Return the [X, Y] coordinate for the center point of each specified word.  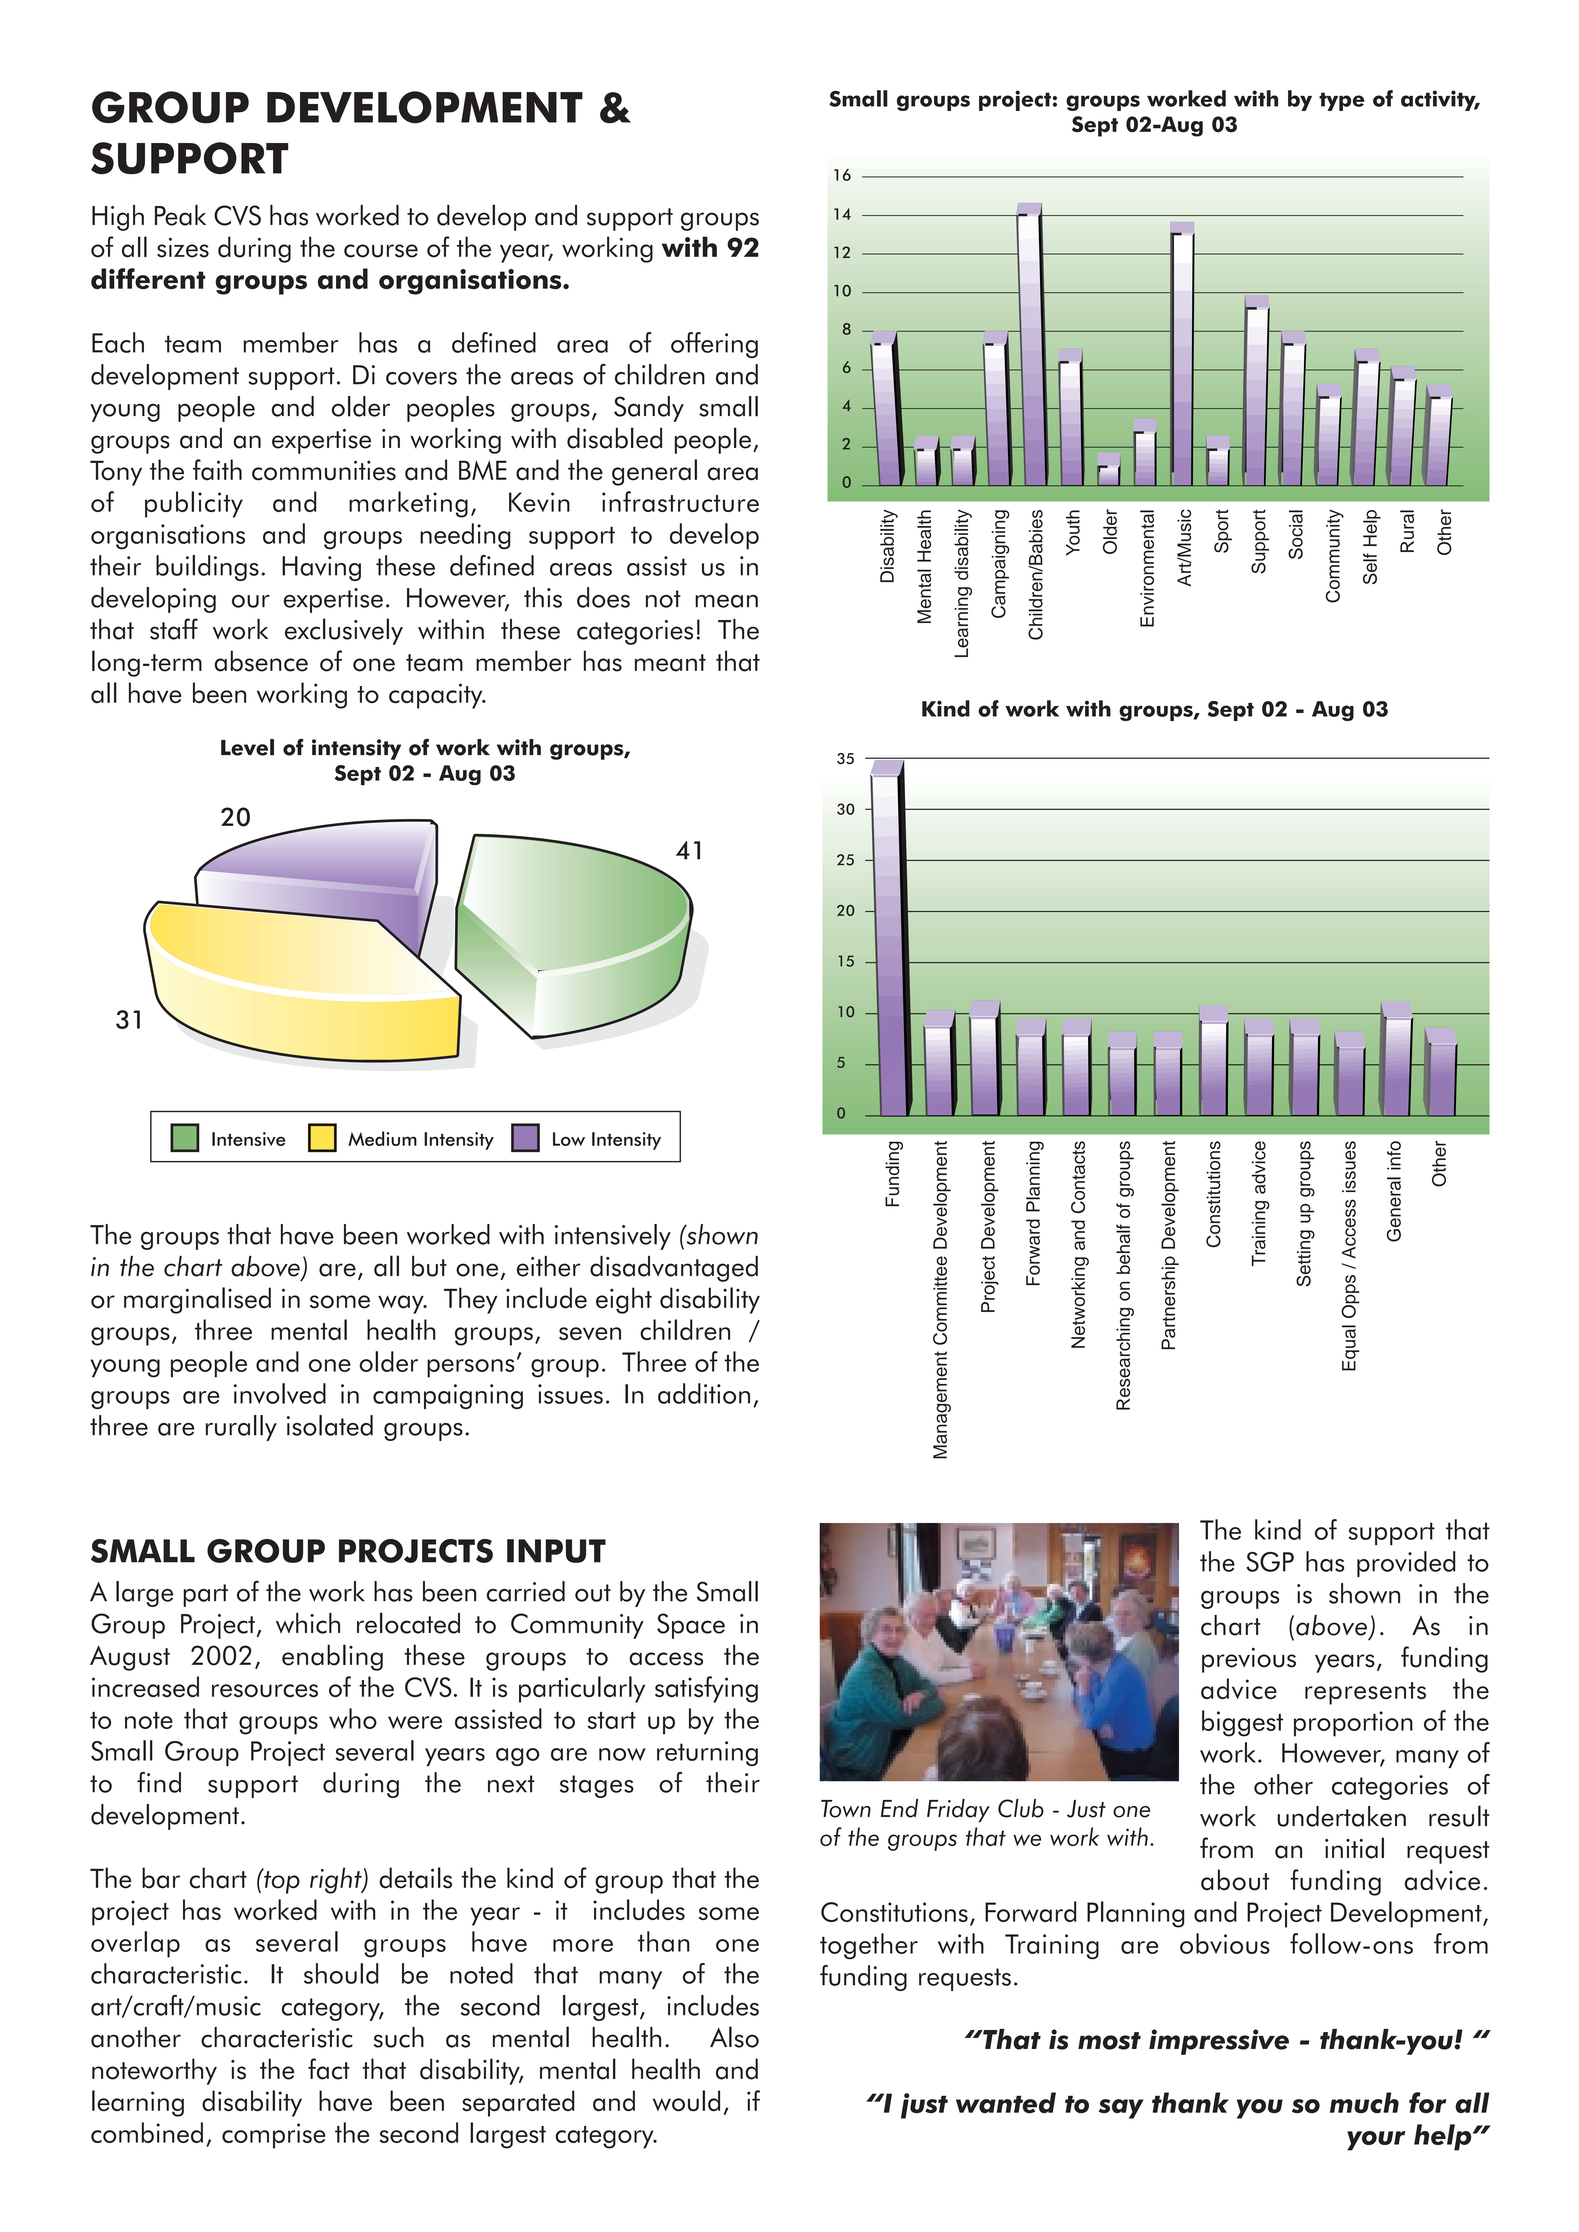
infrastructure [680, 501]
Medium [383, 1138]
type [1341, 101]
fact [329, 2069]
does [603, 597]
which [308, 1623]
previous [1249, 1660]
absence [261, 661]
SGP [1270, 1562]
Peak [180, 215]
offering [714, 345]
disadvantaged [674, 1269]
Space [691, 1626]
